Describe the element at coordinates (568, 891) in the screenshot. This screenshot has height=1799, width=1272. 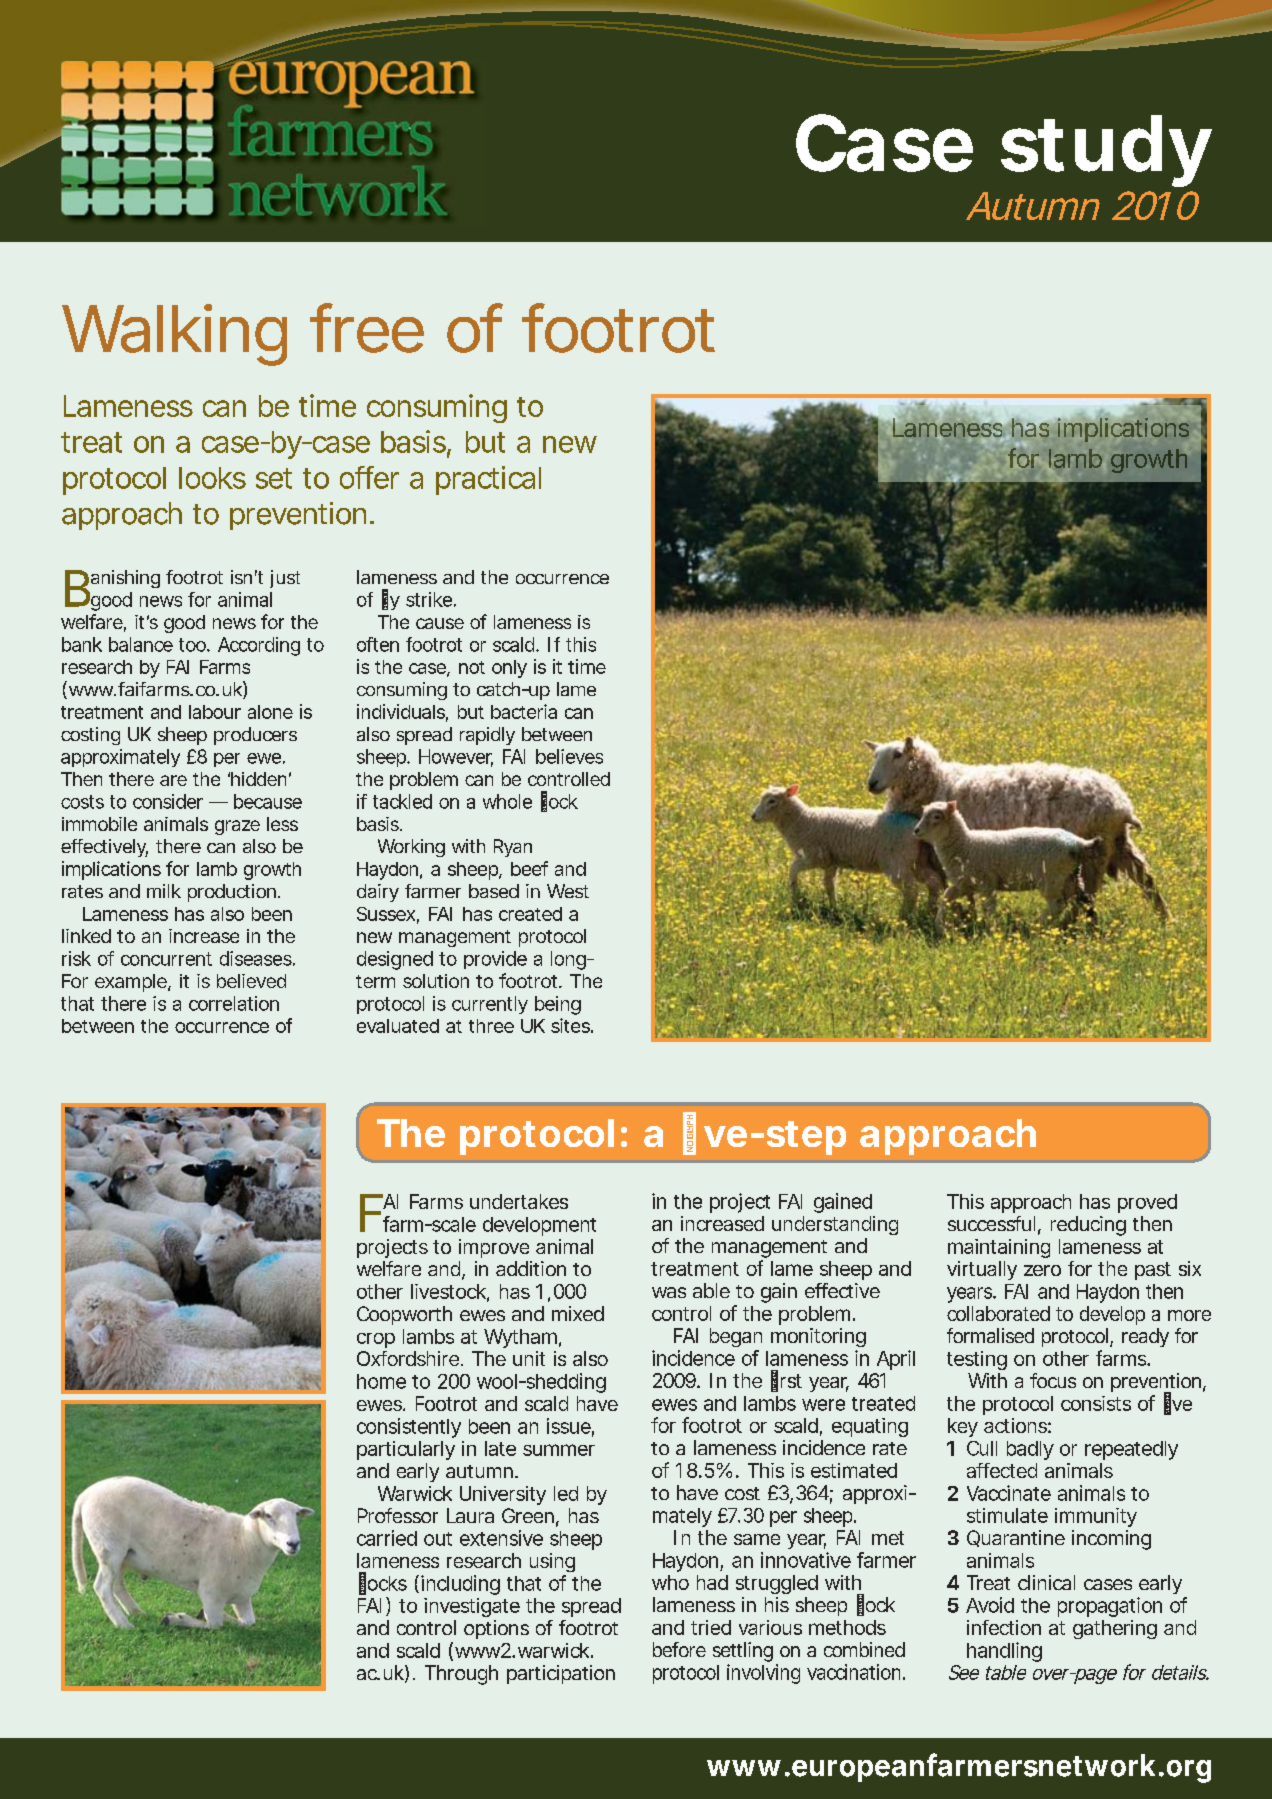
I see `West` at that location.
